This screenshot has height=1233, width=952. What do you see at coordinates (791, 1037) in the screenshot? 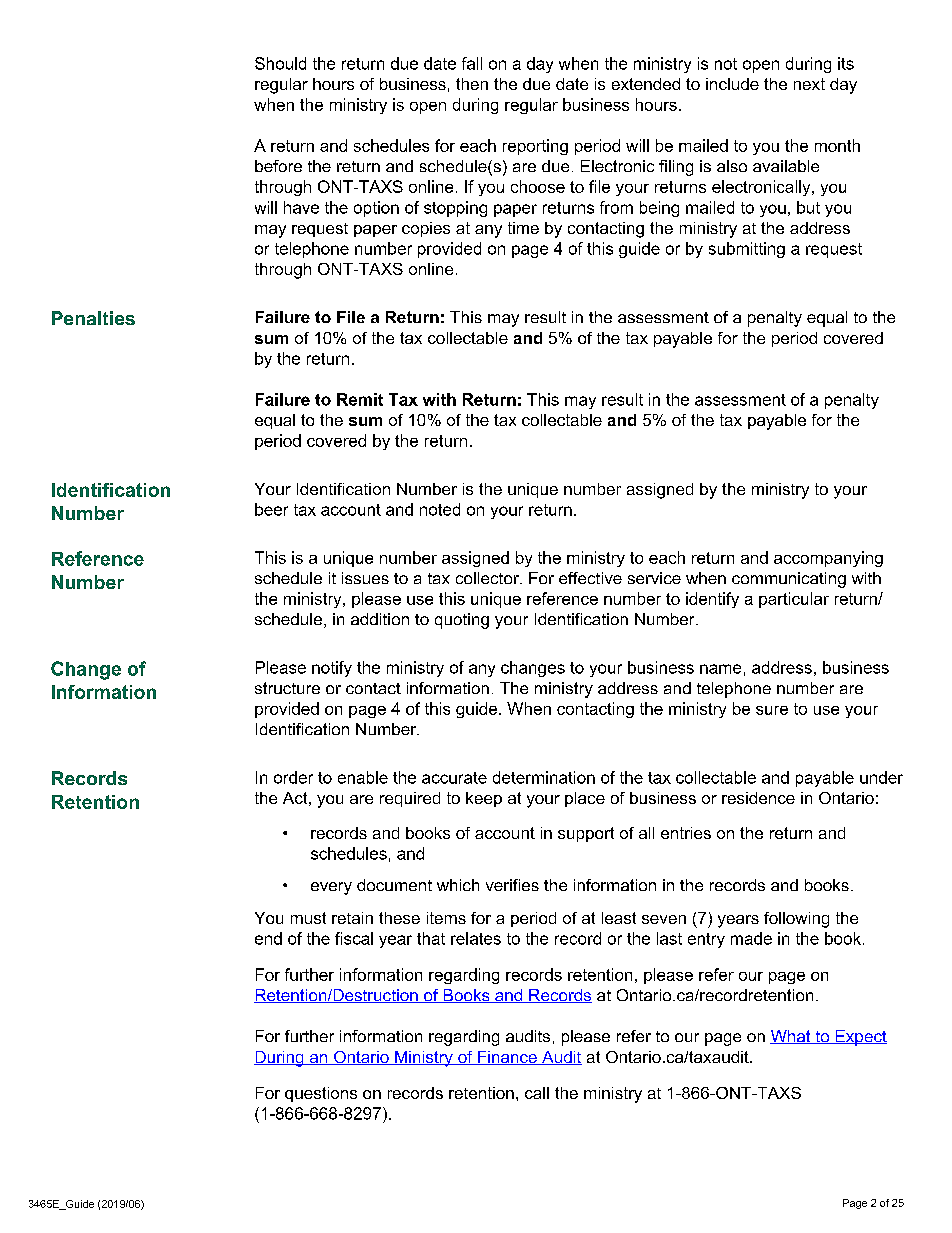
I see `What` at bounding box center [791, 1037].
